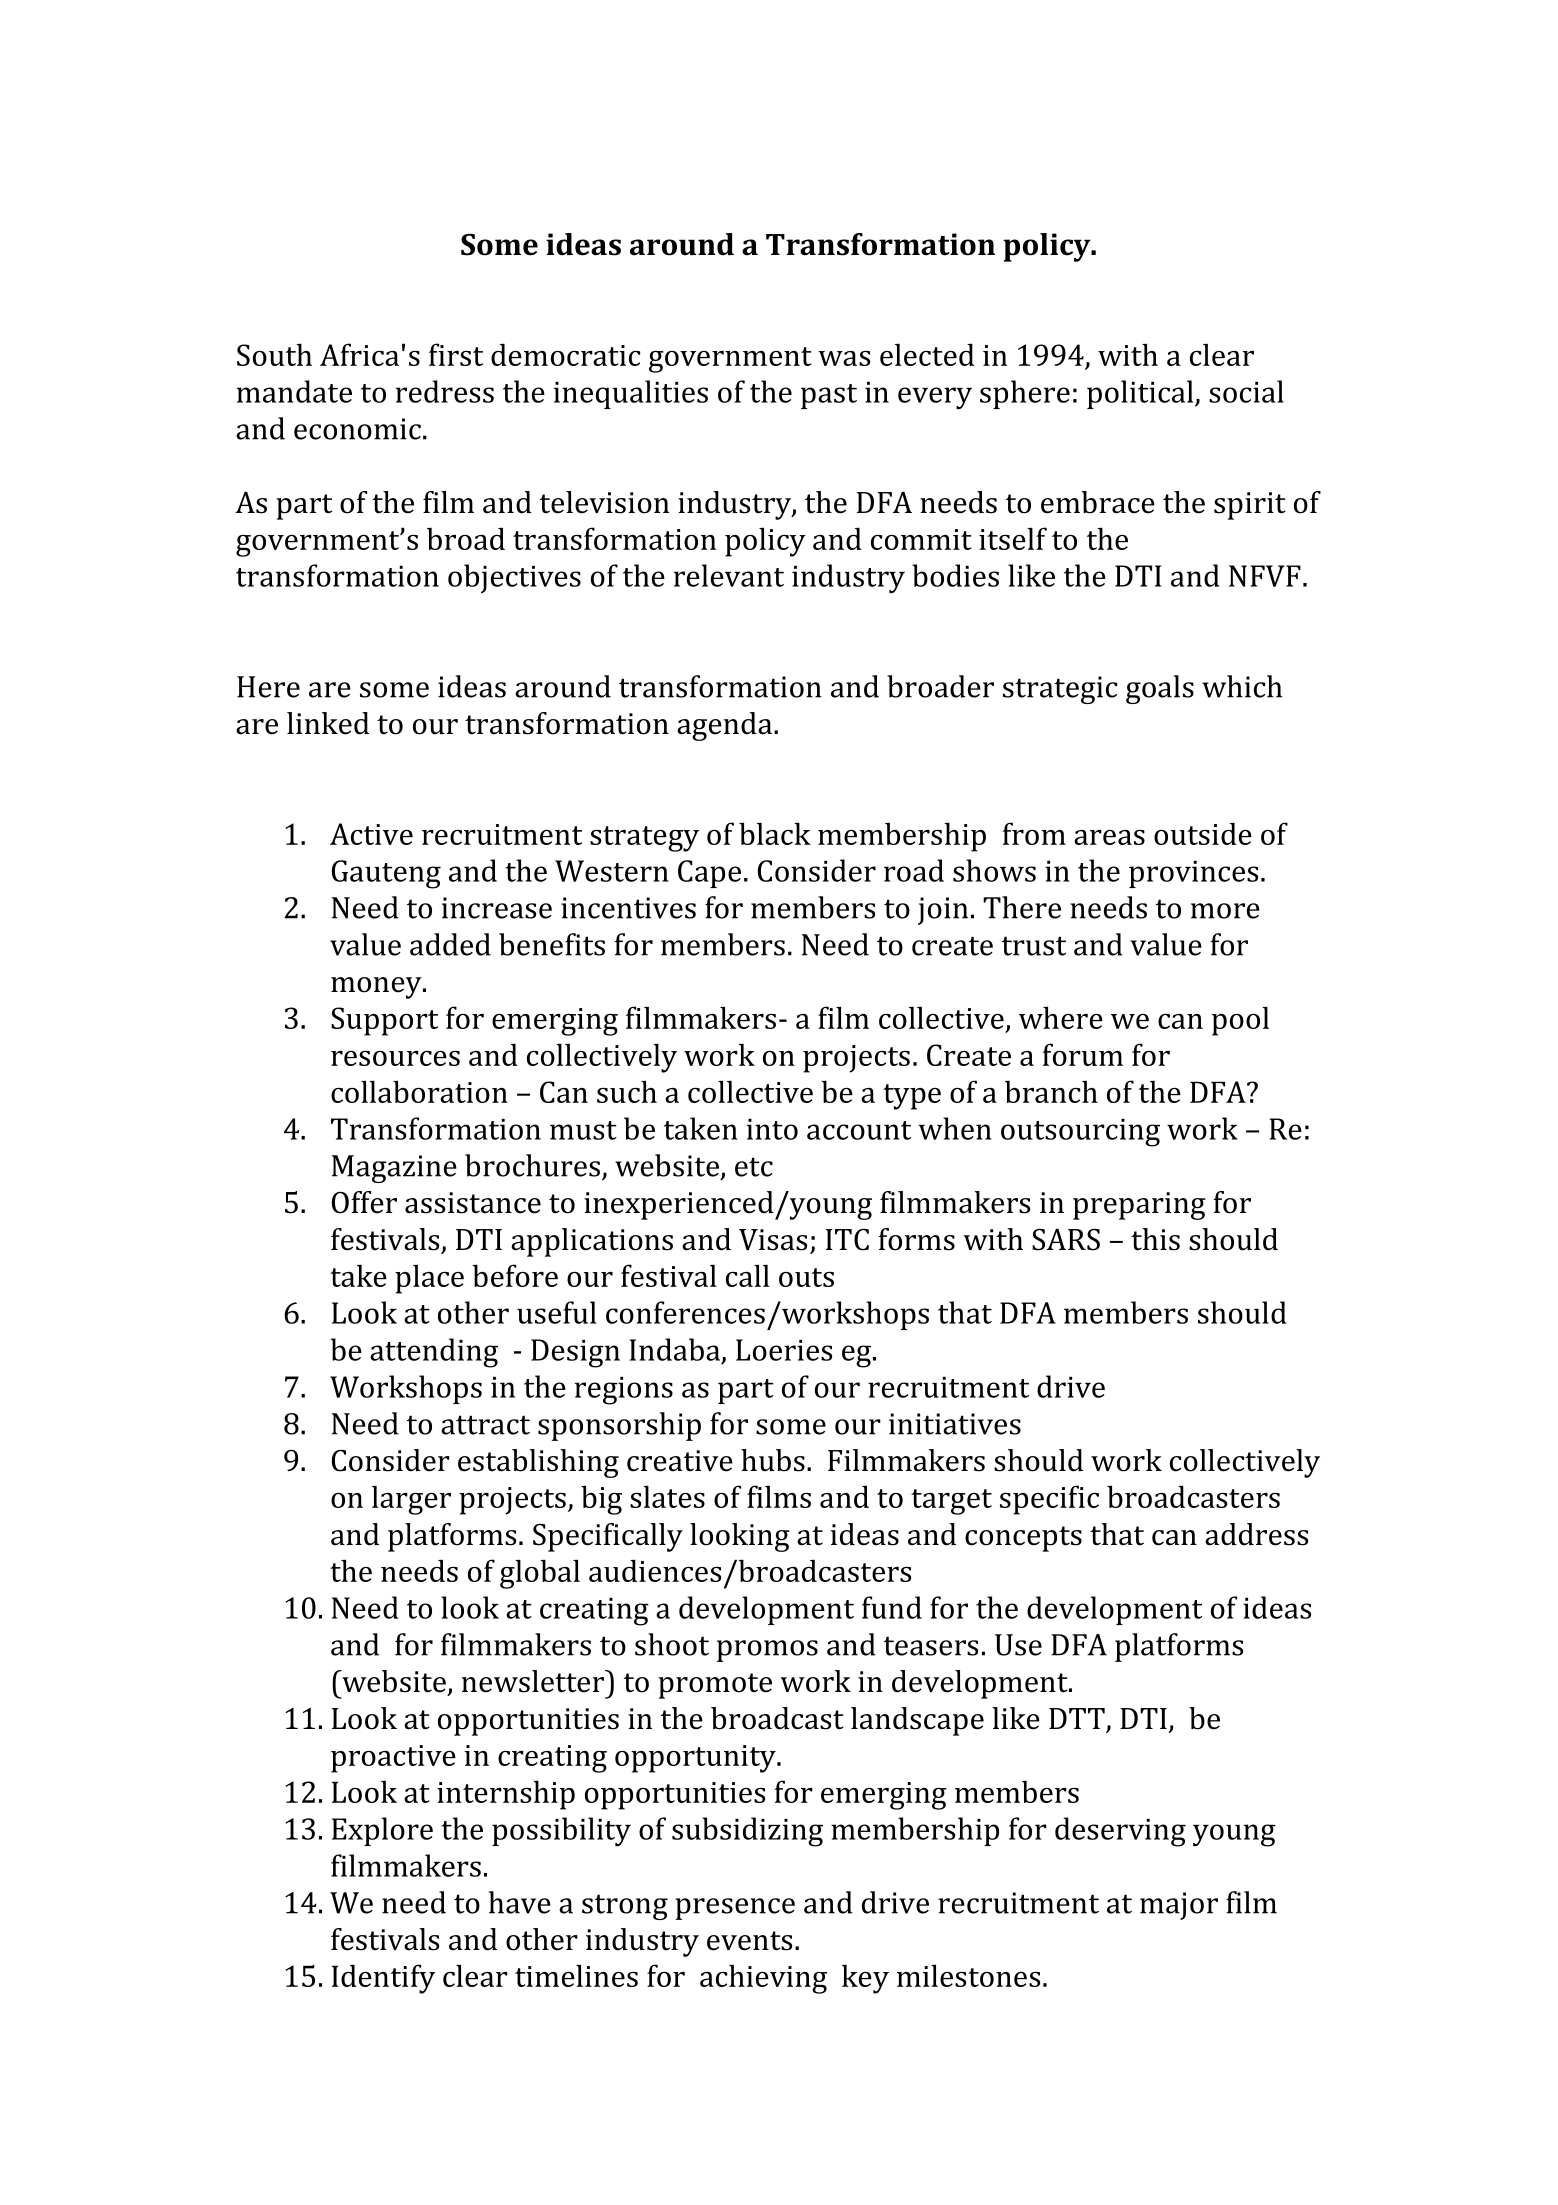 This screenshot has width=1558, height=2205. I want to click on past, so click(829, 396).
